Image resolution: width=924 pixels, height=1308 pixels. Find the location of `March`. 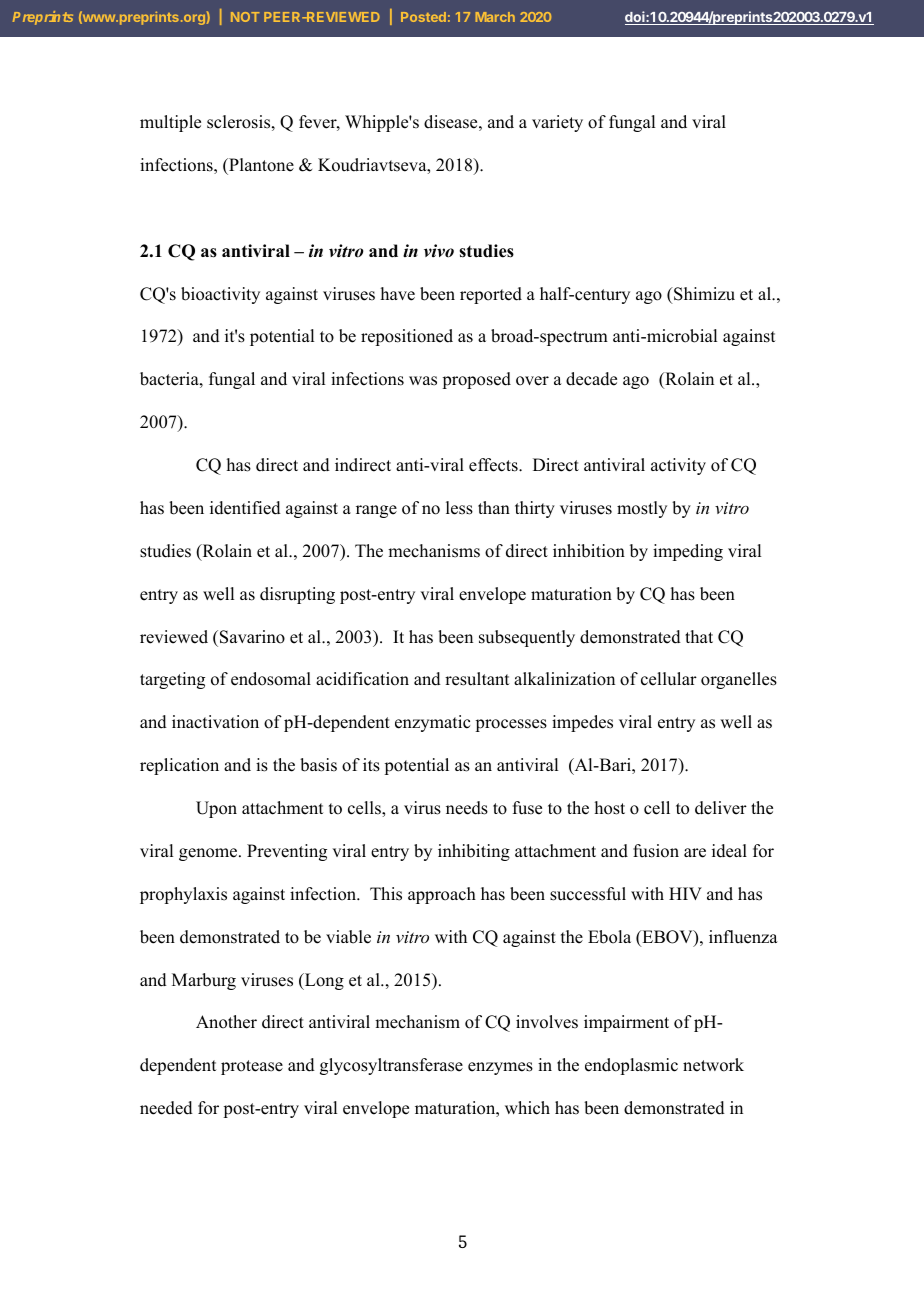

March is located at coordinates (495, 17).
